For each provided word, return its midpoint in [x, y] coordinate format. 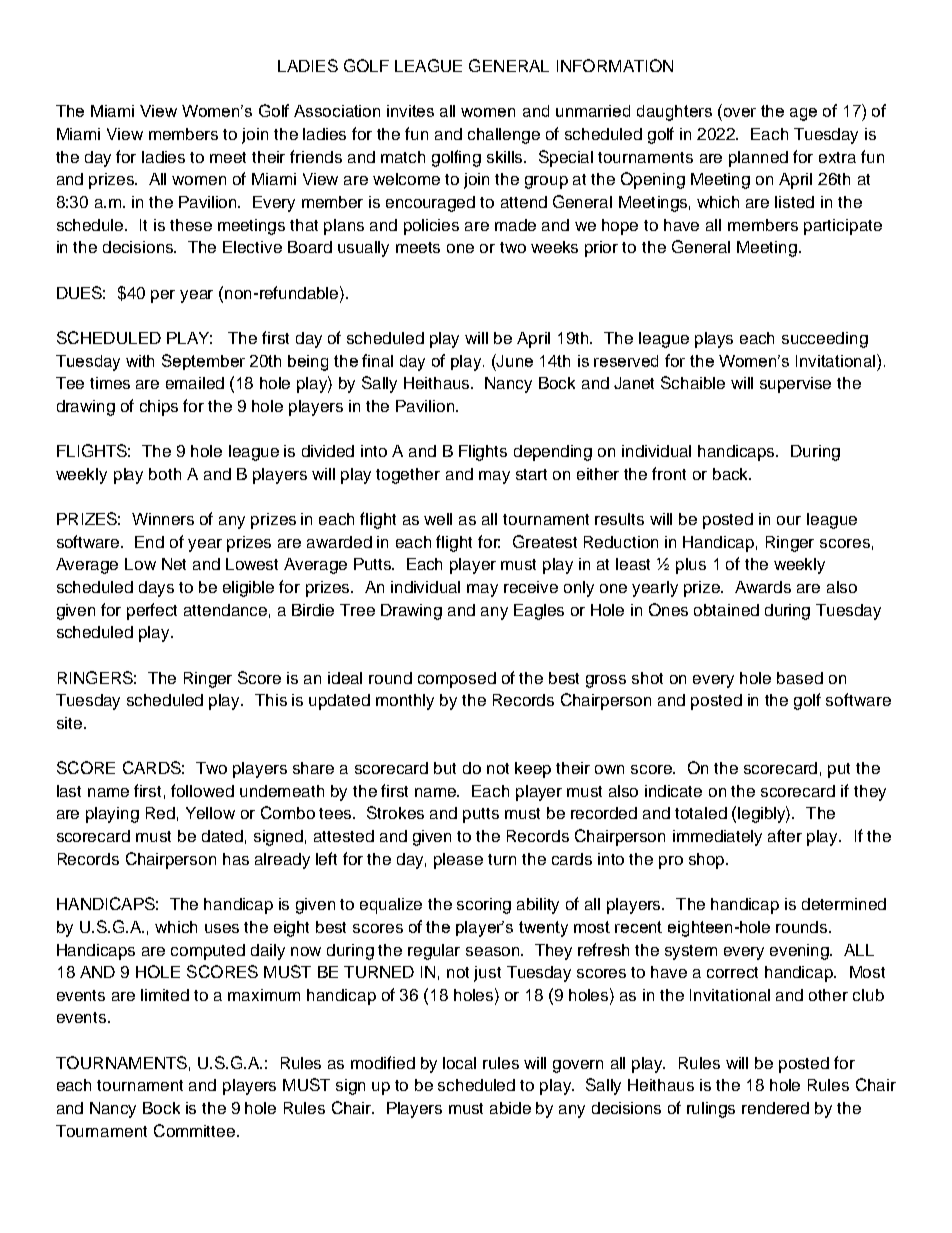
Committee [196, 1130]
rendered [775, 1108]
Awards [763, 587]
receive [531, 587]
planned [758, 159]
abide [510, 1108]
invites [410, 111]
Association [337, 111]
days [156, 589]
